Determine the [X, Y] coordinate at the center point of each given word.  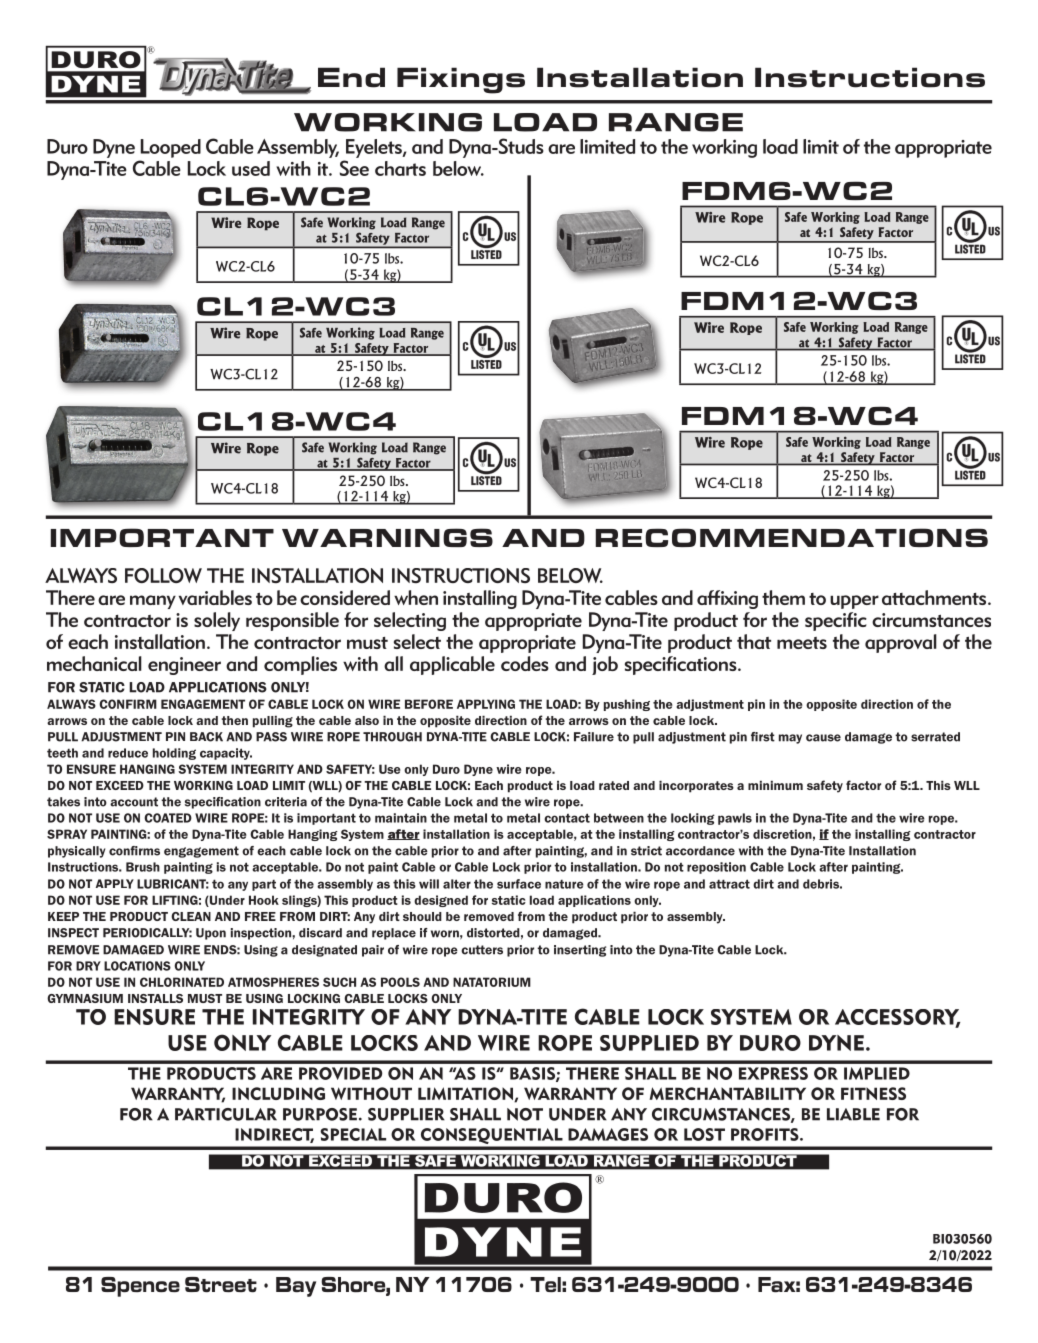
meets [802, 643]
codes [525, 663]
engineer [184, 666]
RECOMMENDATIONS [792, 537]
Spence [140, 1287]
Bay [296, 1287]
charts [400, 168]
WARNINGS [387, 537]
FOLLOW [163, 575]
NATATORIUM [492, 982]
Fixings [461, 80]
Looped [171, 148]
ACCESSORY [897, 1018]
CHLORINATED [182, 982]
